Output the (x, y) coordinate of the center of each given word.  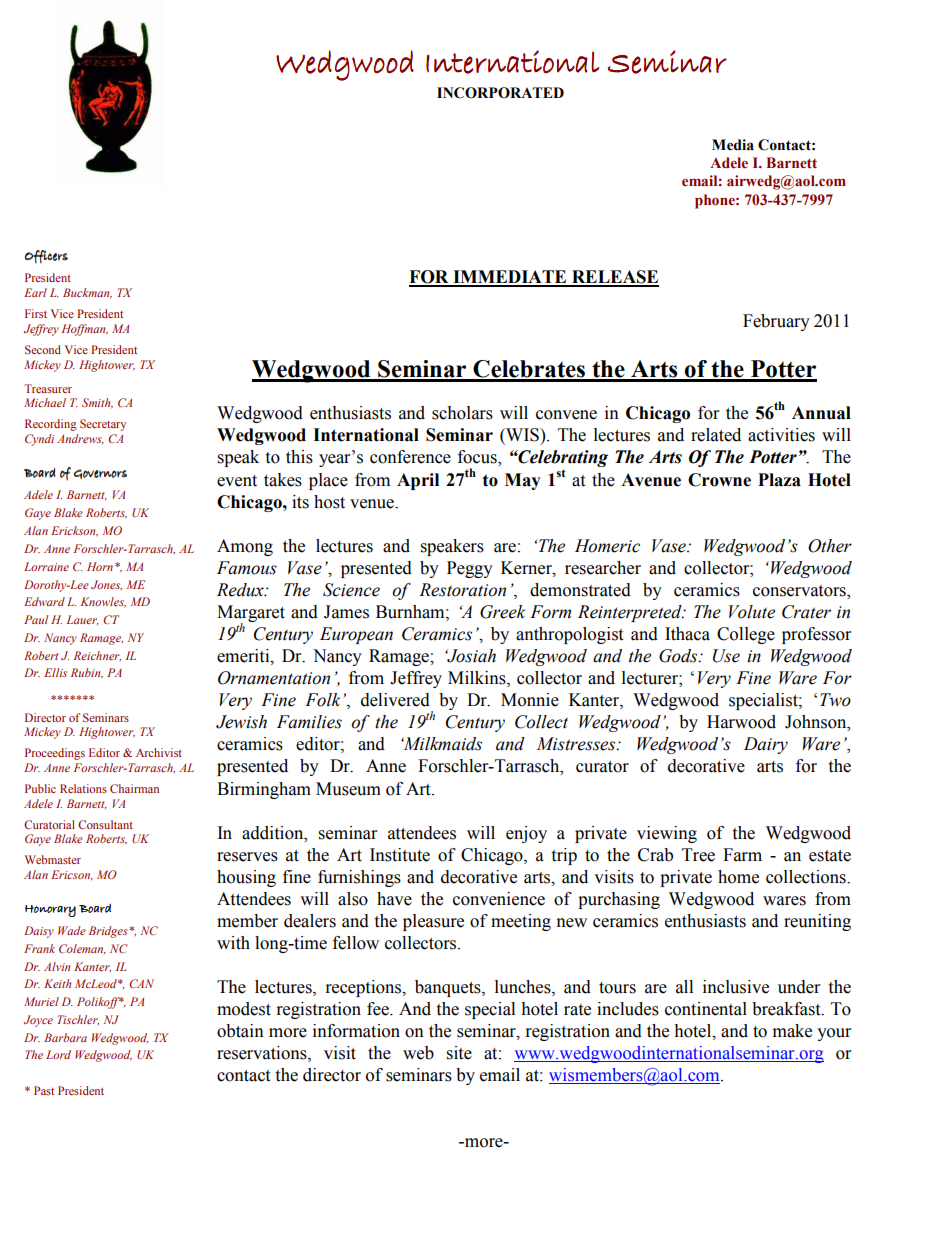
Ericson (72, 875)
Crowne (719, 480)
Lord (58, 1054)
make (792, 1031)
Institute (400, 855)
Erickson (74, 531)
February (776, 322)
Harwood (741, 722)
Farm (742, 855)
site (459, 1053)
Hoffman (85, 330)
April (418, 481)
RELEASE (614, 278)
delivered (395, 700)
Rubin (87, 673)
